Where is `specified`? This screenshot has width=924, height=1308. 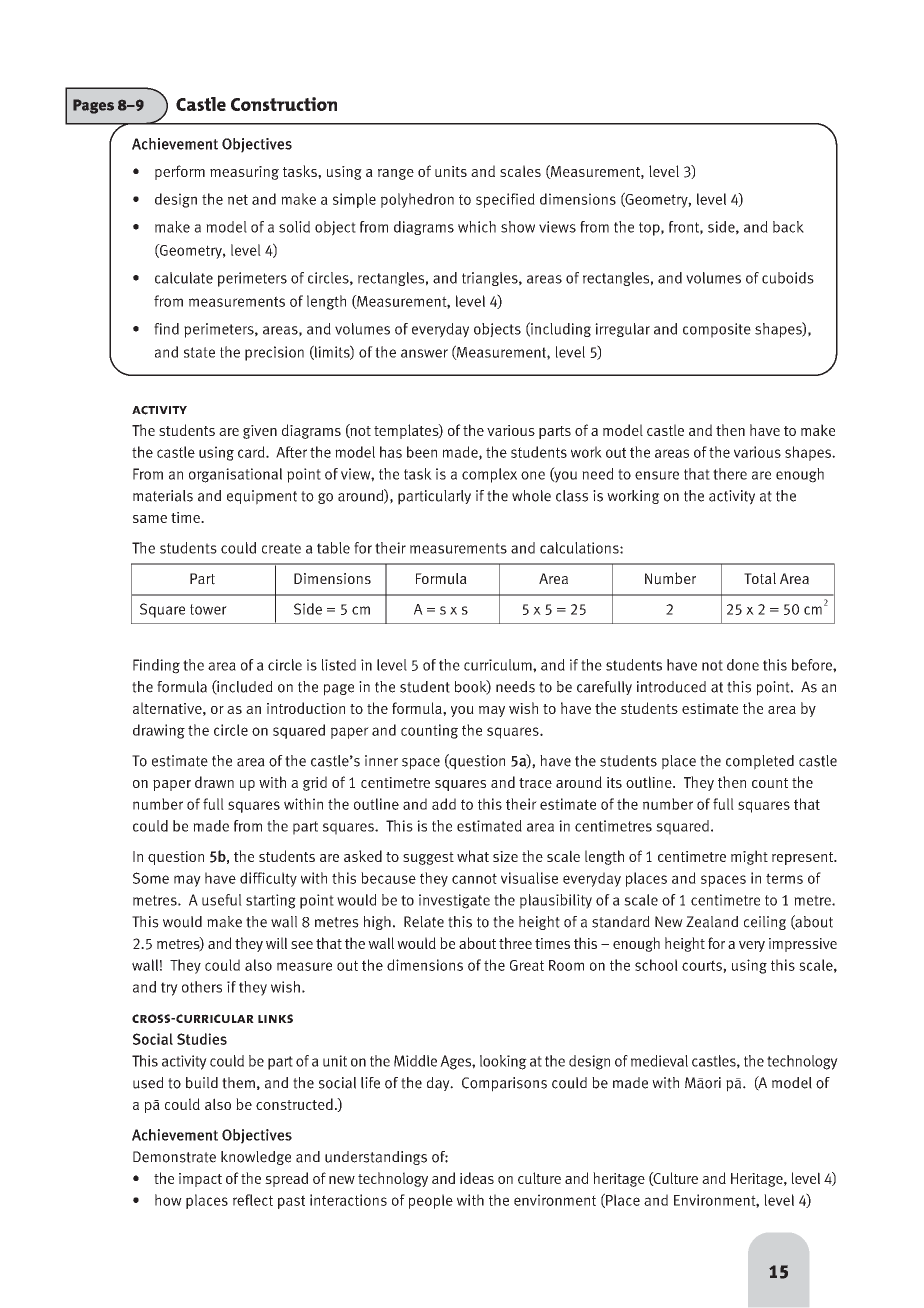
specified is located at coordinates (505, 200).
